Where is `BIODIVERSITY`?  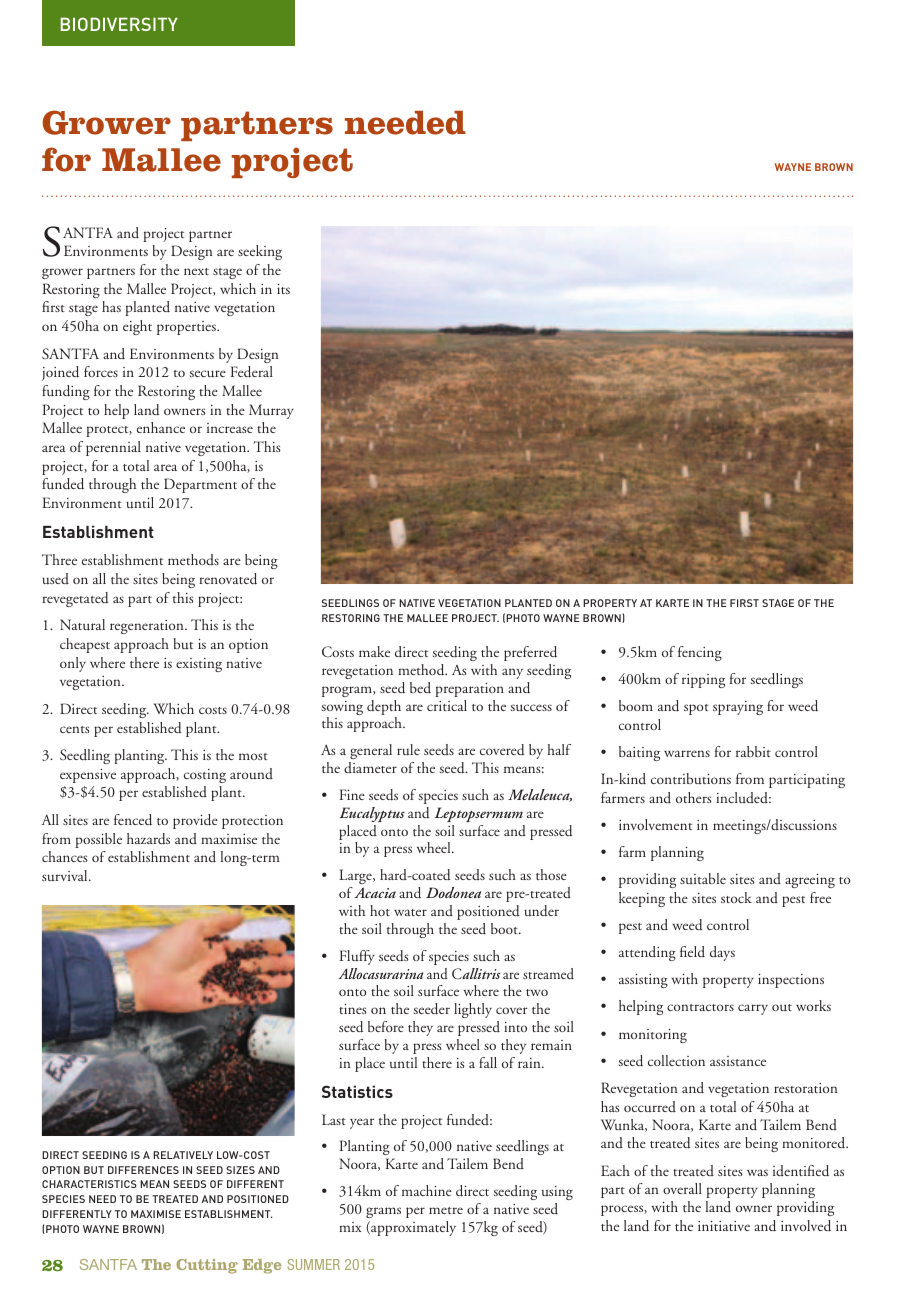
BIODIVERSITY is located at coordinates (119, 24).
